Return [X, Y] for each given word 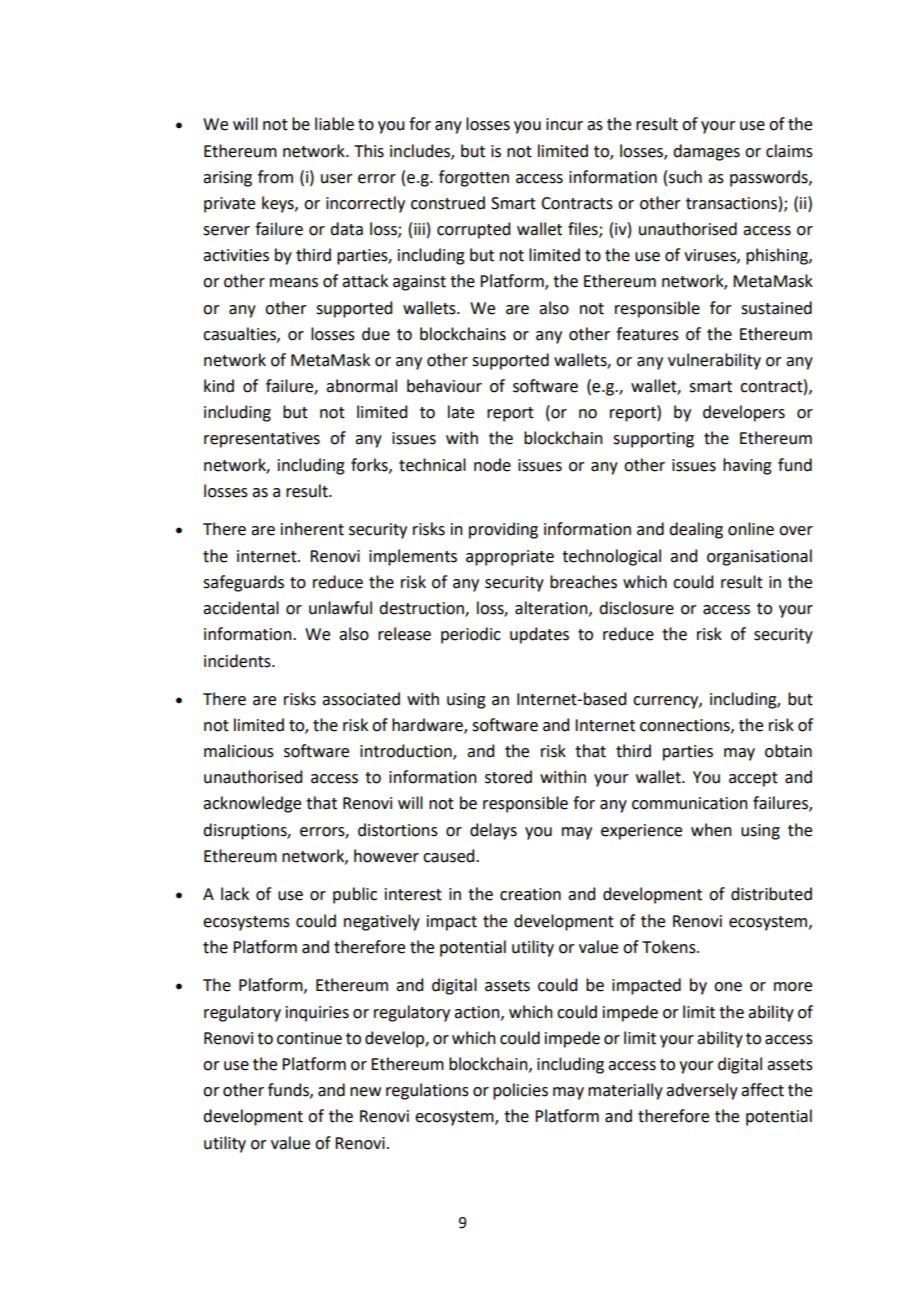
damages [706, 152]
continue [309, 1038]
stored [508, 777]
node [492, 465]
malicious [239, 751]
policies [520, 1091]
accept [753, 779]
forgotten [474, 178]
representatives [262, 440]
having [747, 466]
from [275, 177]
